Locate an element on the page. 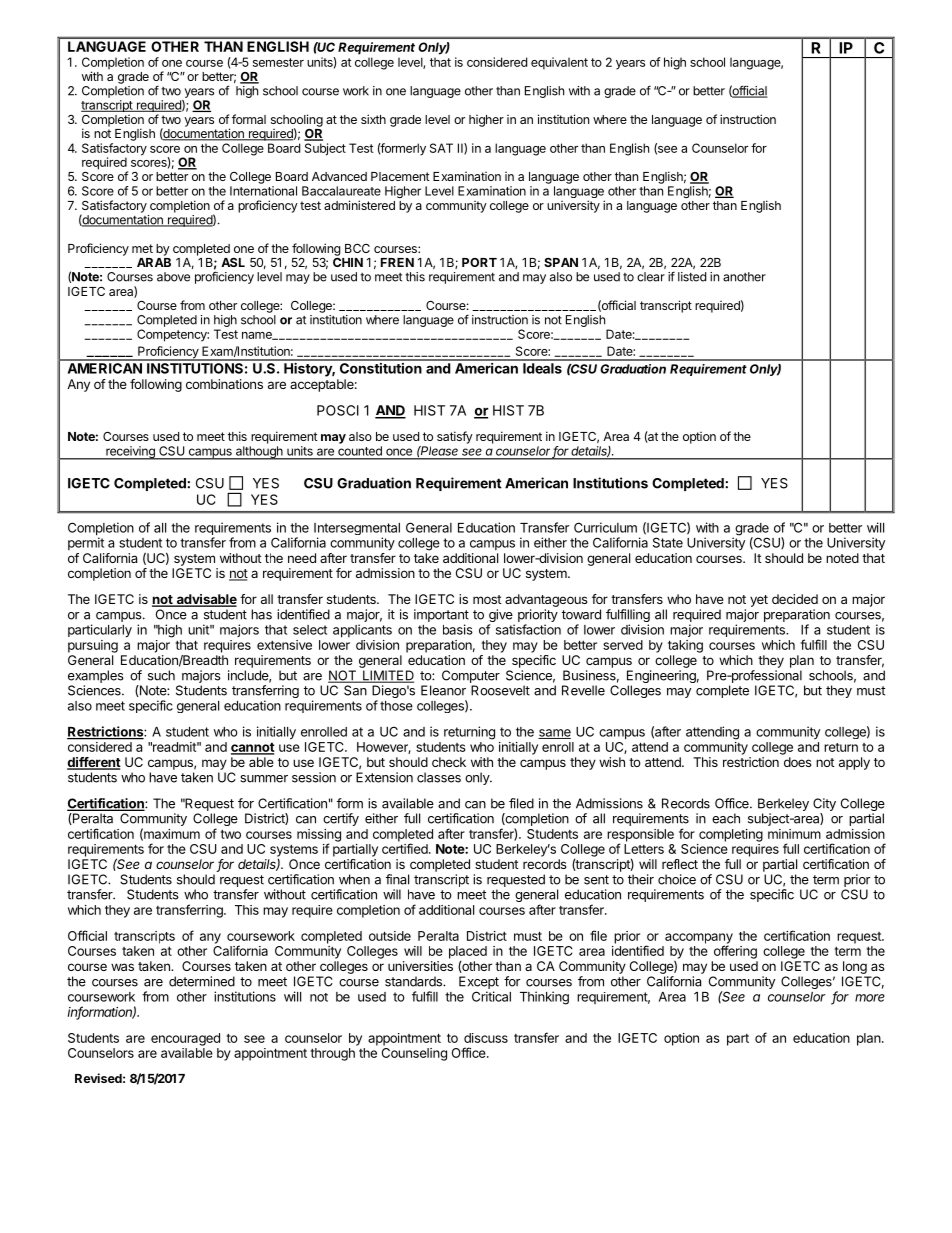  clear is located at coordinates (651, 277).
